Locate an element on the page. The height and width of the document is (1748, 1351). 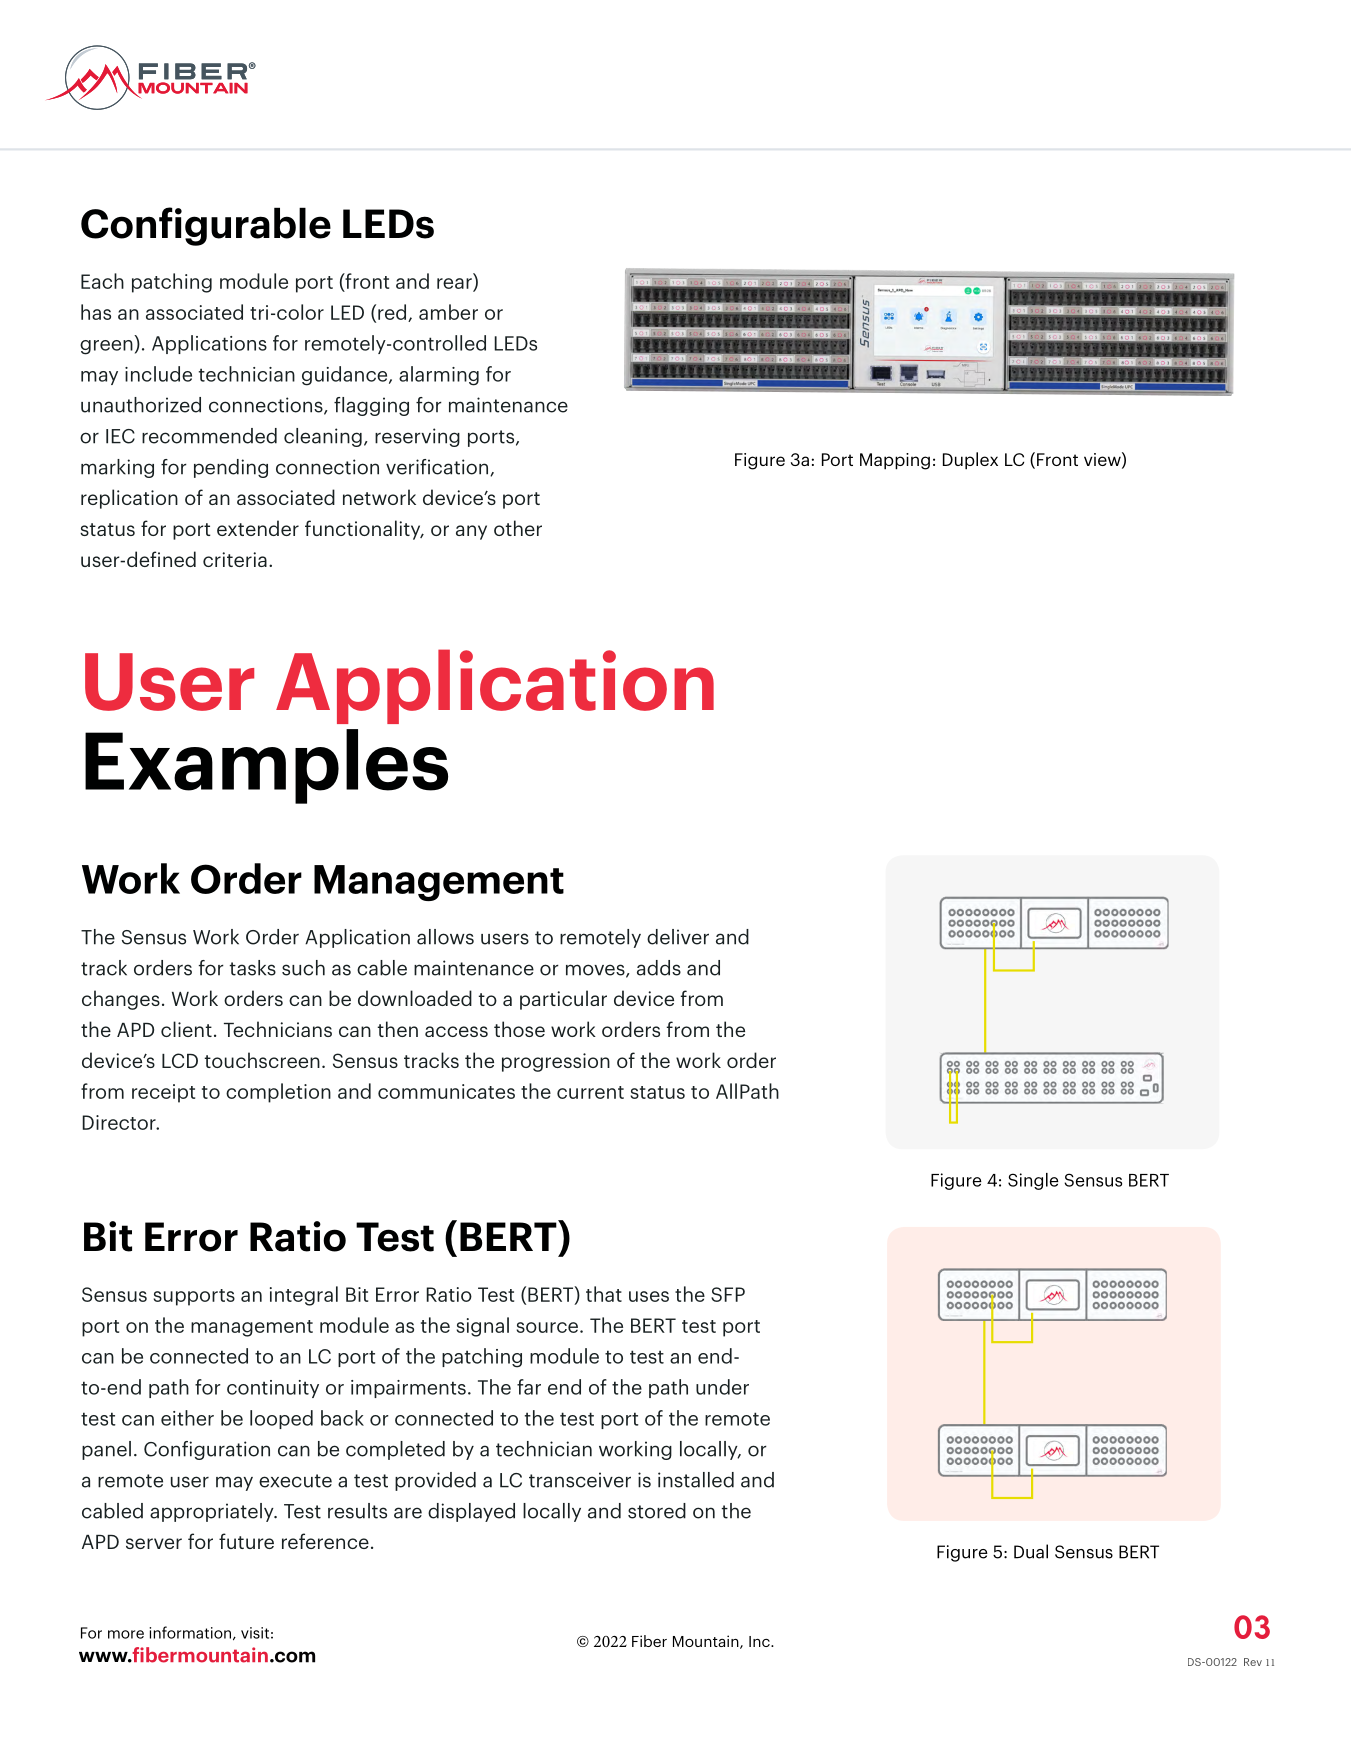
SFP is located at coordinates (728, 1294).
